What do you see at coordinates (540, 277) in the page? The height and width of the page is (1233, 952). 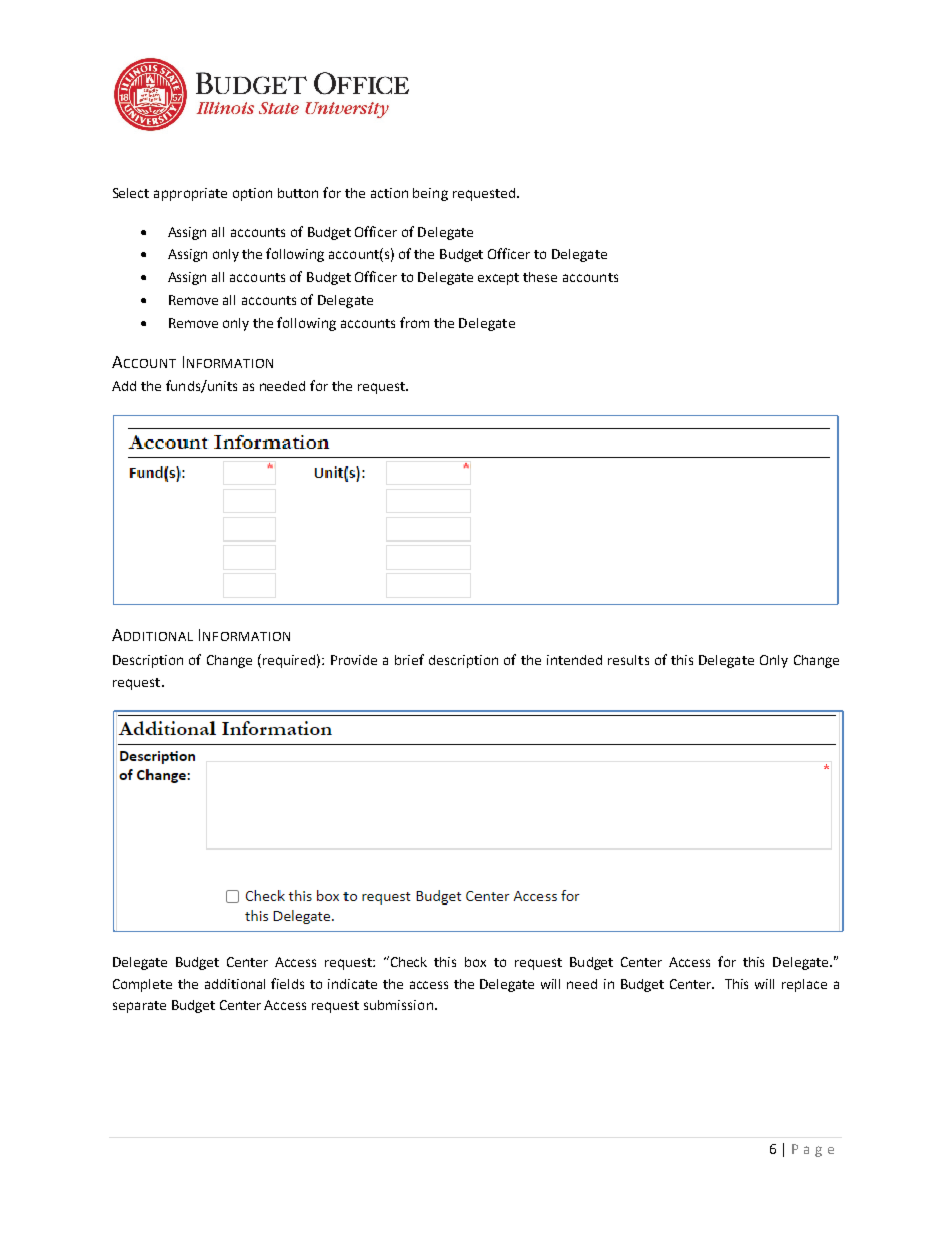 I see `these` at bounding box center [540, 277].
